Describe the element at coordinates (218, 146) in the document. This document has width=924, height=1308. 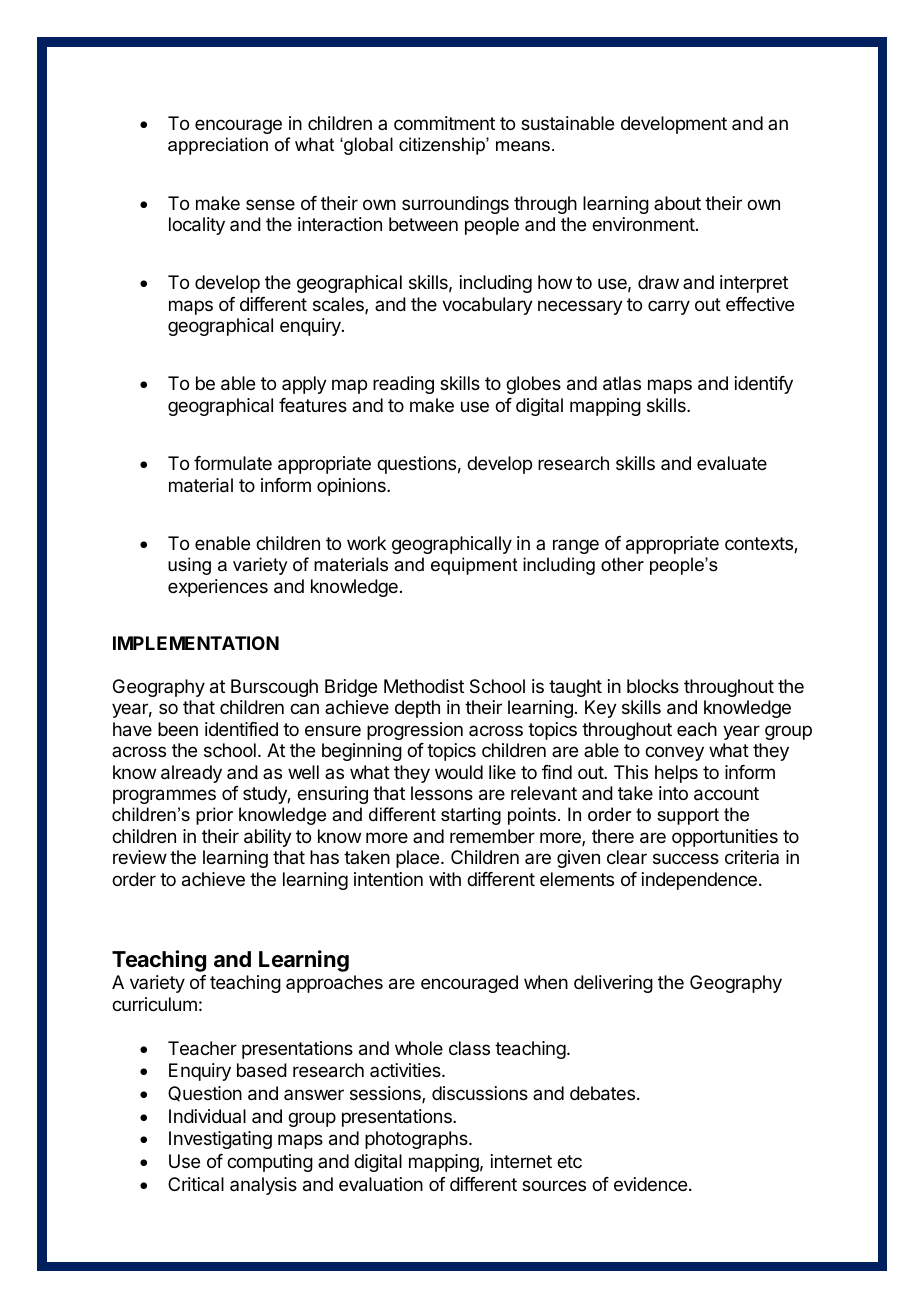
I see `appreciation` at that location.
